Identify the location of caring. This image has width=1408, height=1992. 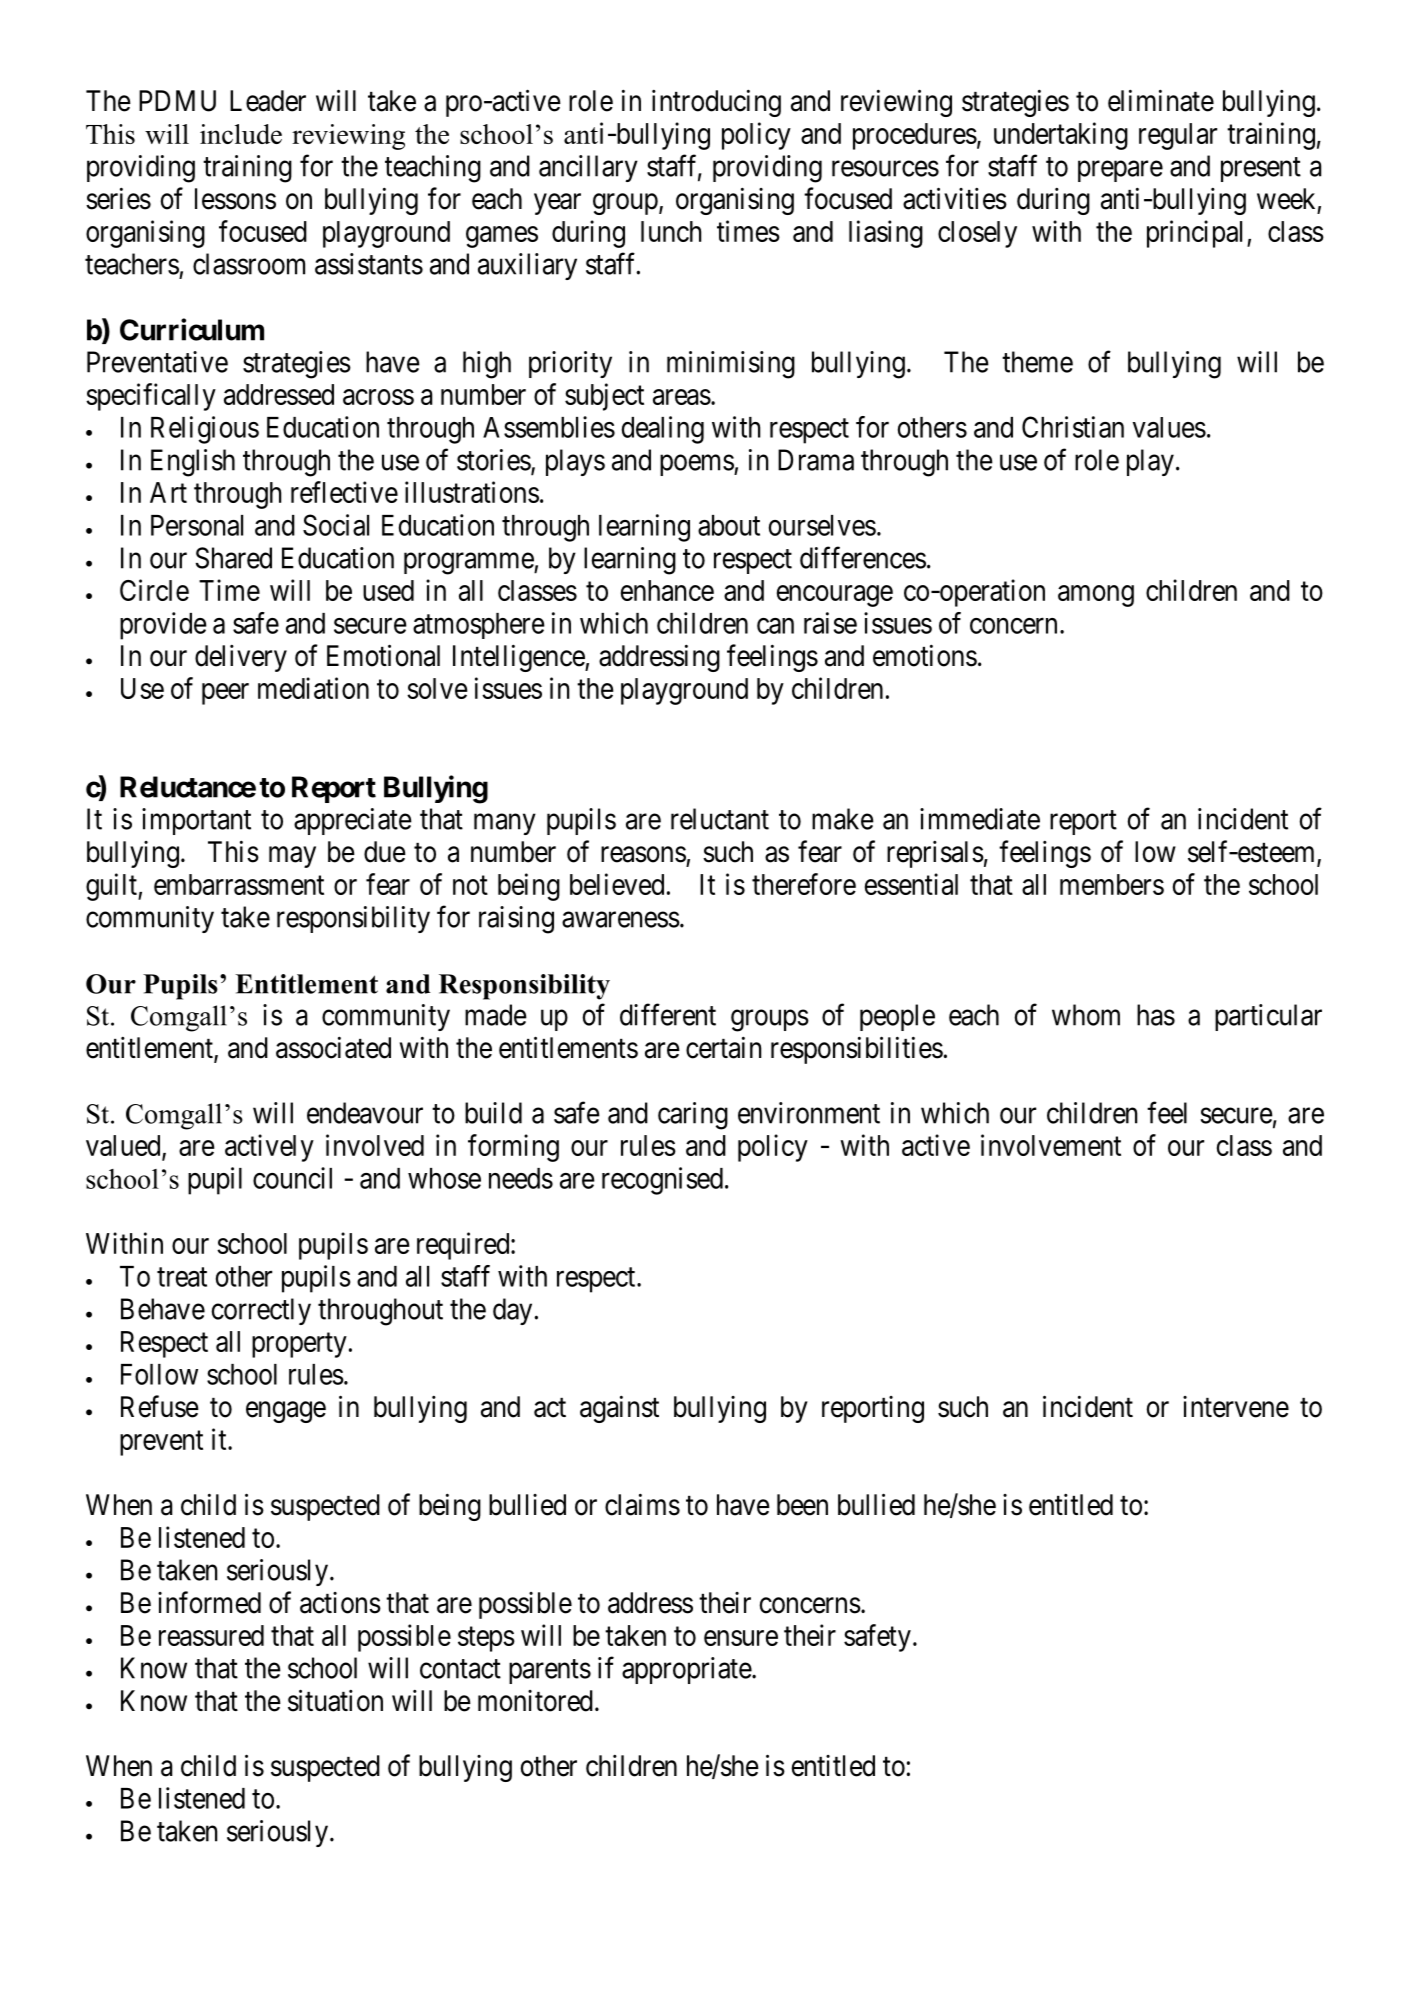
(693, 1116).
